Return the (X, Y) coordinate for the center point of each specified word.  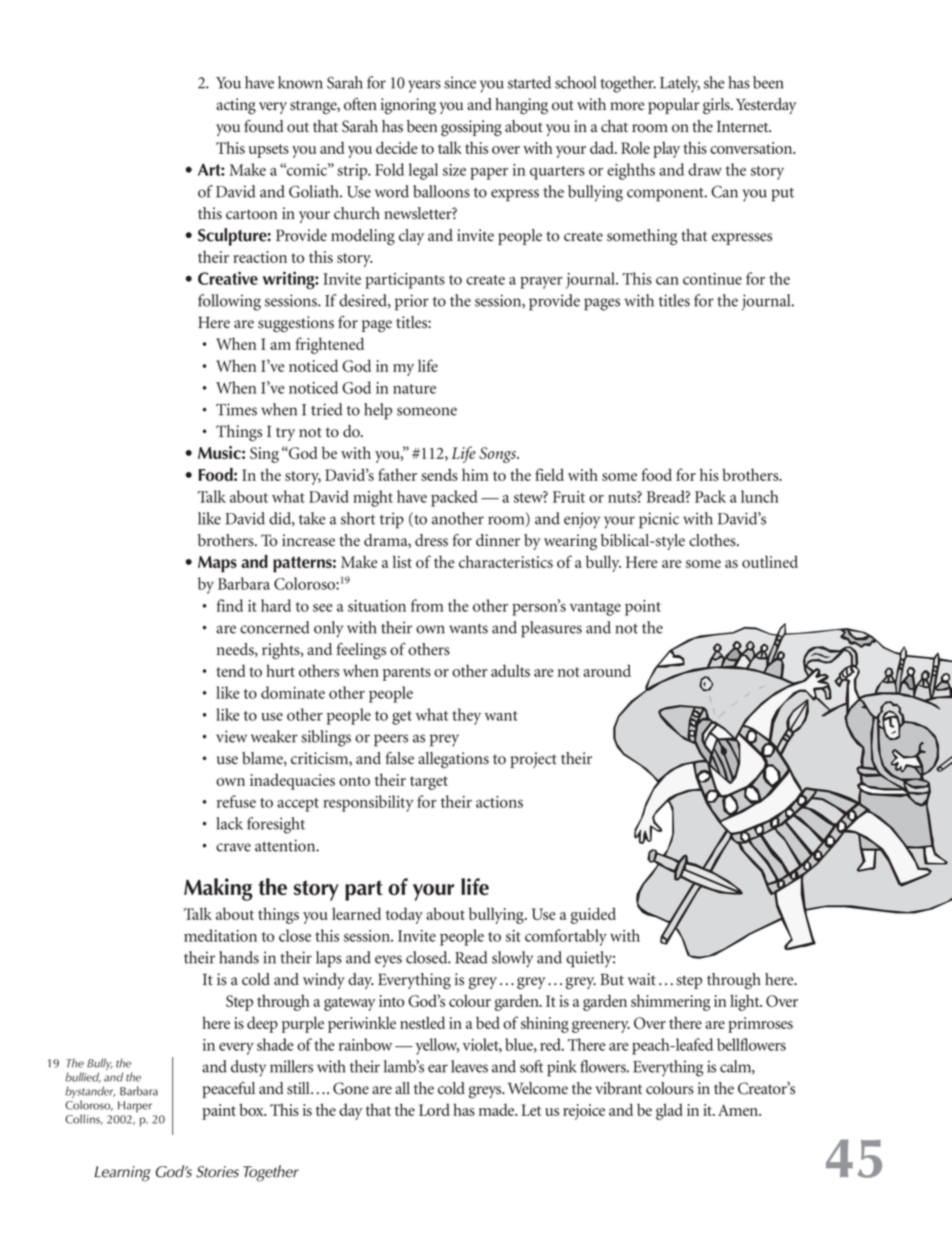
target (429, 783)
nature (414, 389)
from (427, 605)
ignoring (408, 106)
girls (717, 106)
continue (712, 279)
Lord (434, 1110)
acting (236, 106)
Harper (135, 1107)
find (230, 605)
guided (593, 915)
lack (229, 823)
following (229, 302)
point (643, 608)
